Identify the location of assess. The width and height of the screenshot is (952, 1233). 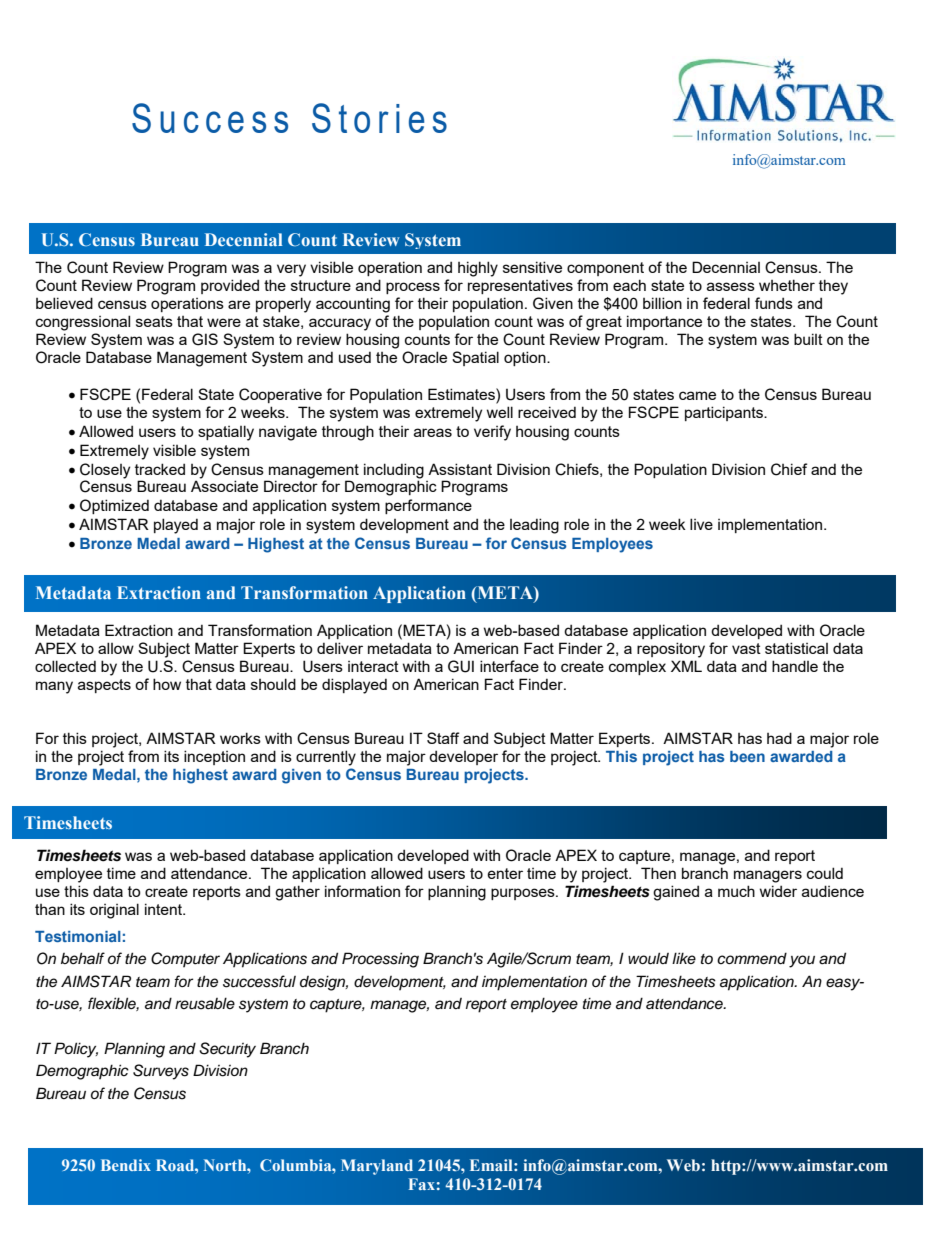
(731, 286).
